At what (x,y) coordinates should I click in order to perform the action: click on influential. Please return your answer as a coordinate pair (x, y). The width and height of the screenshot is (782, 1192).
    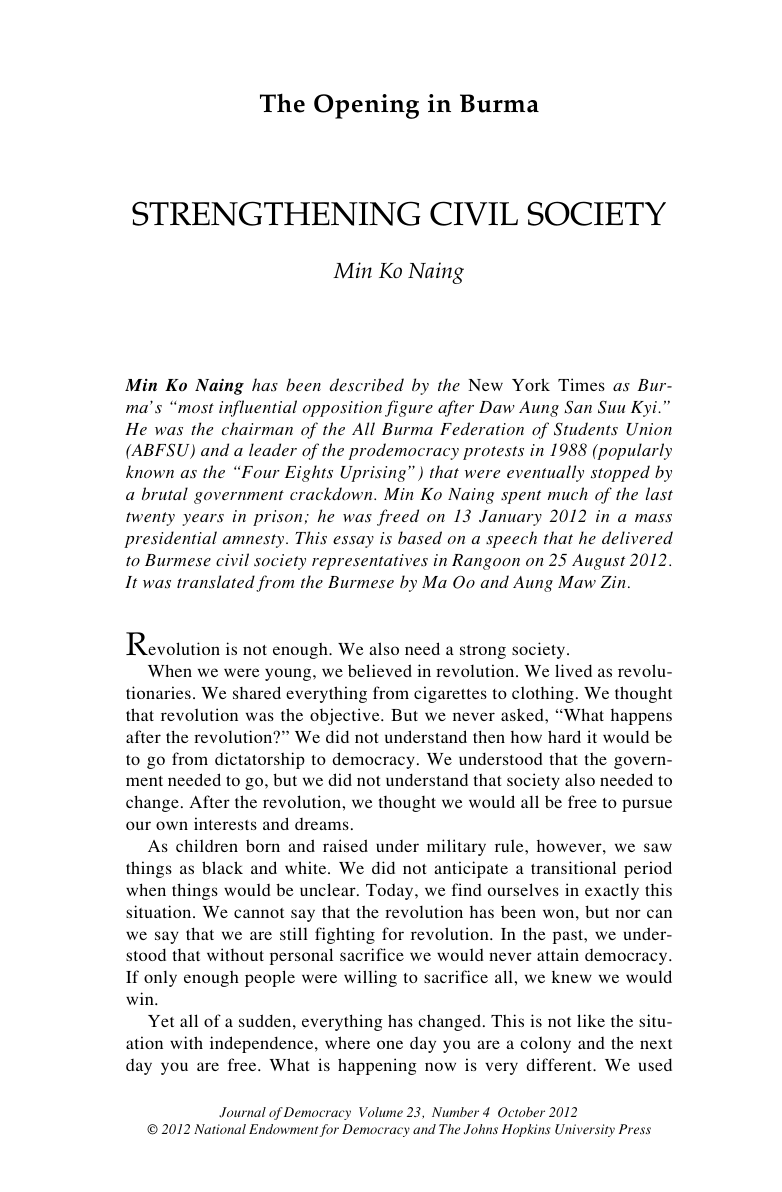
    Looking at the image, I should click on (258, 408).
